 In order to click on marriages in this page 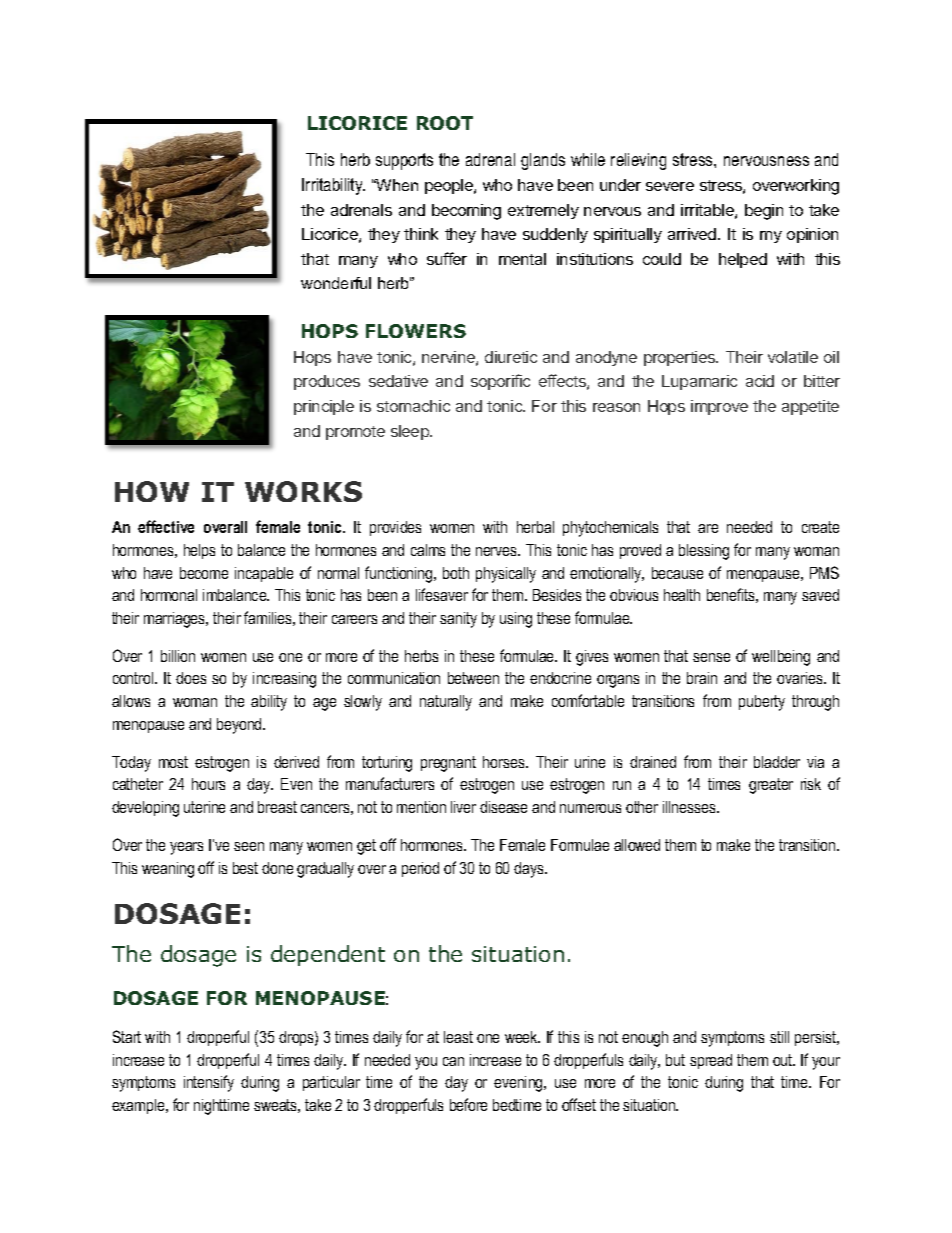, I will do `click(176, 620)`.
